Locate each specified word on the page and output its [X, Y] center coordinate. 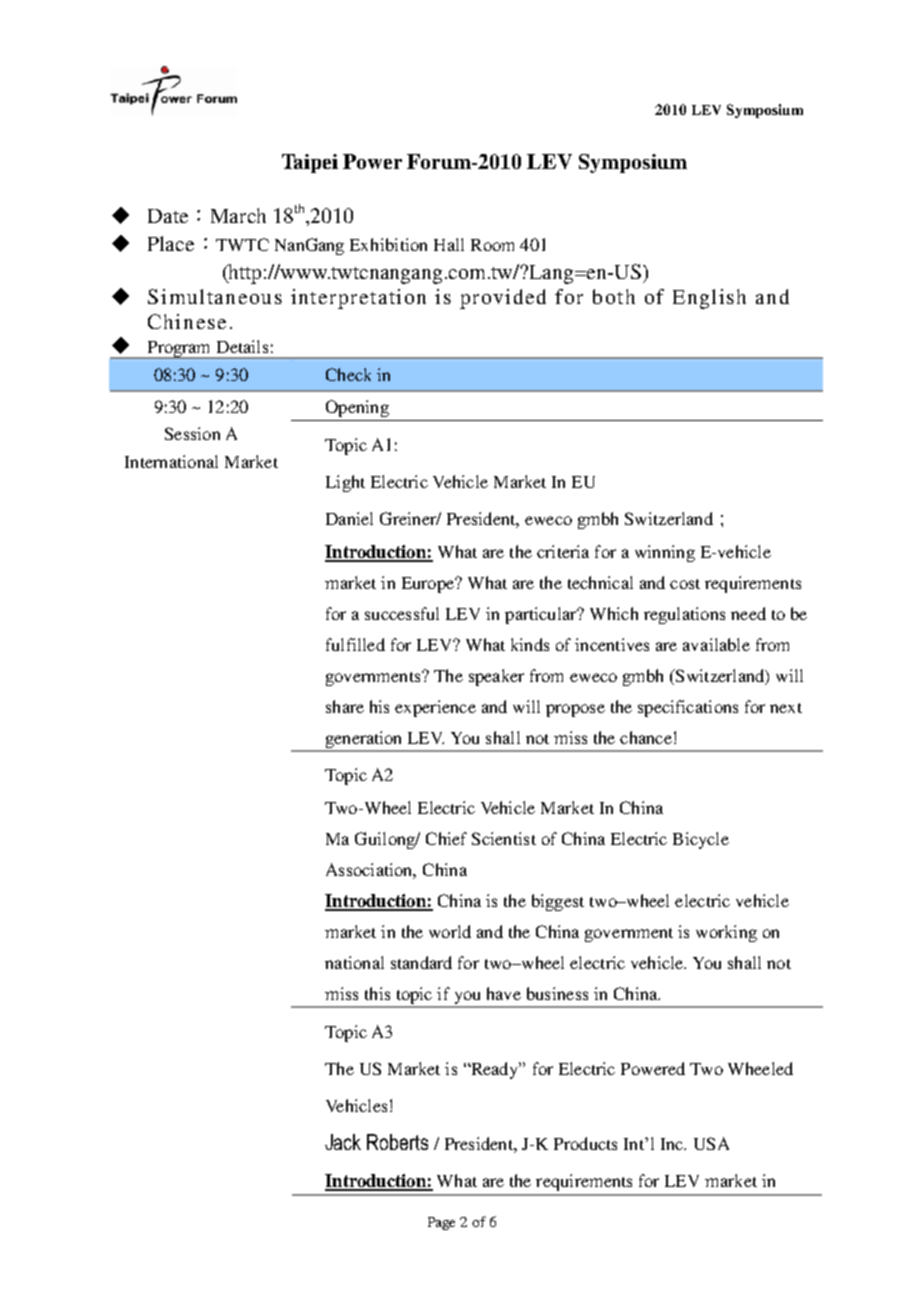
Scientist [504, 838]
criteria [563, 551]
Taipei [310, 163]
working [726, 933]
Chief [446, 838]
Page [441, 1223]
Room [492, 245]
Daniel [349, 518]
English [709, 299]
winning [665, 553]
